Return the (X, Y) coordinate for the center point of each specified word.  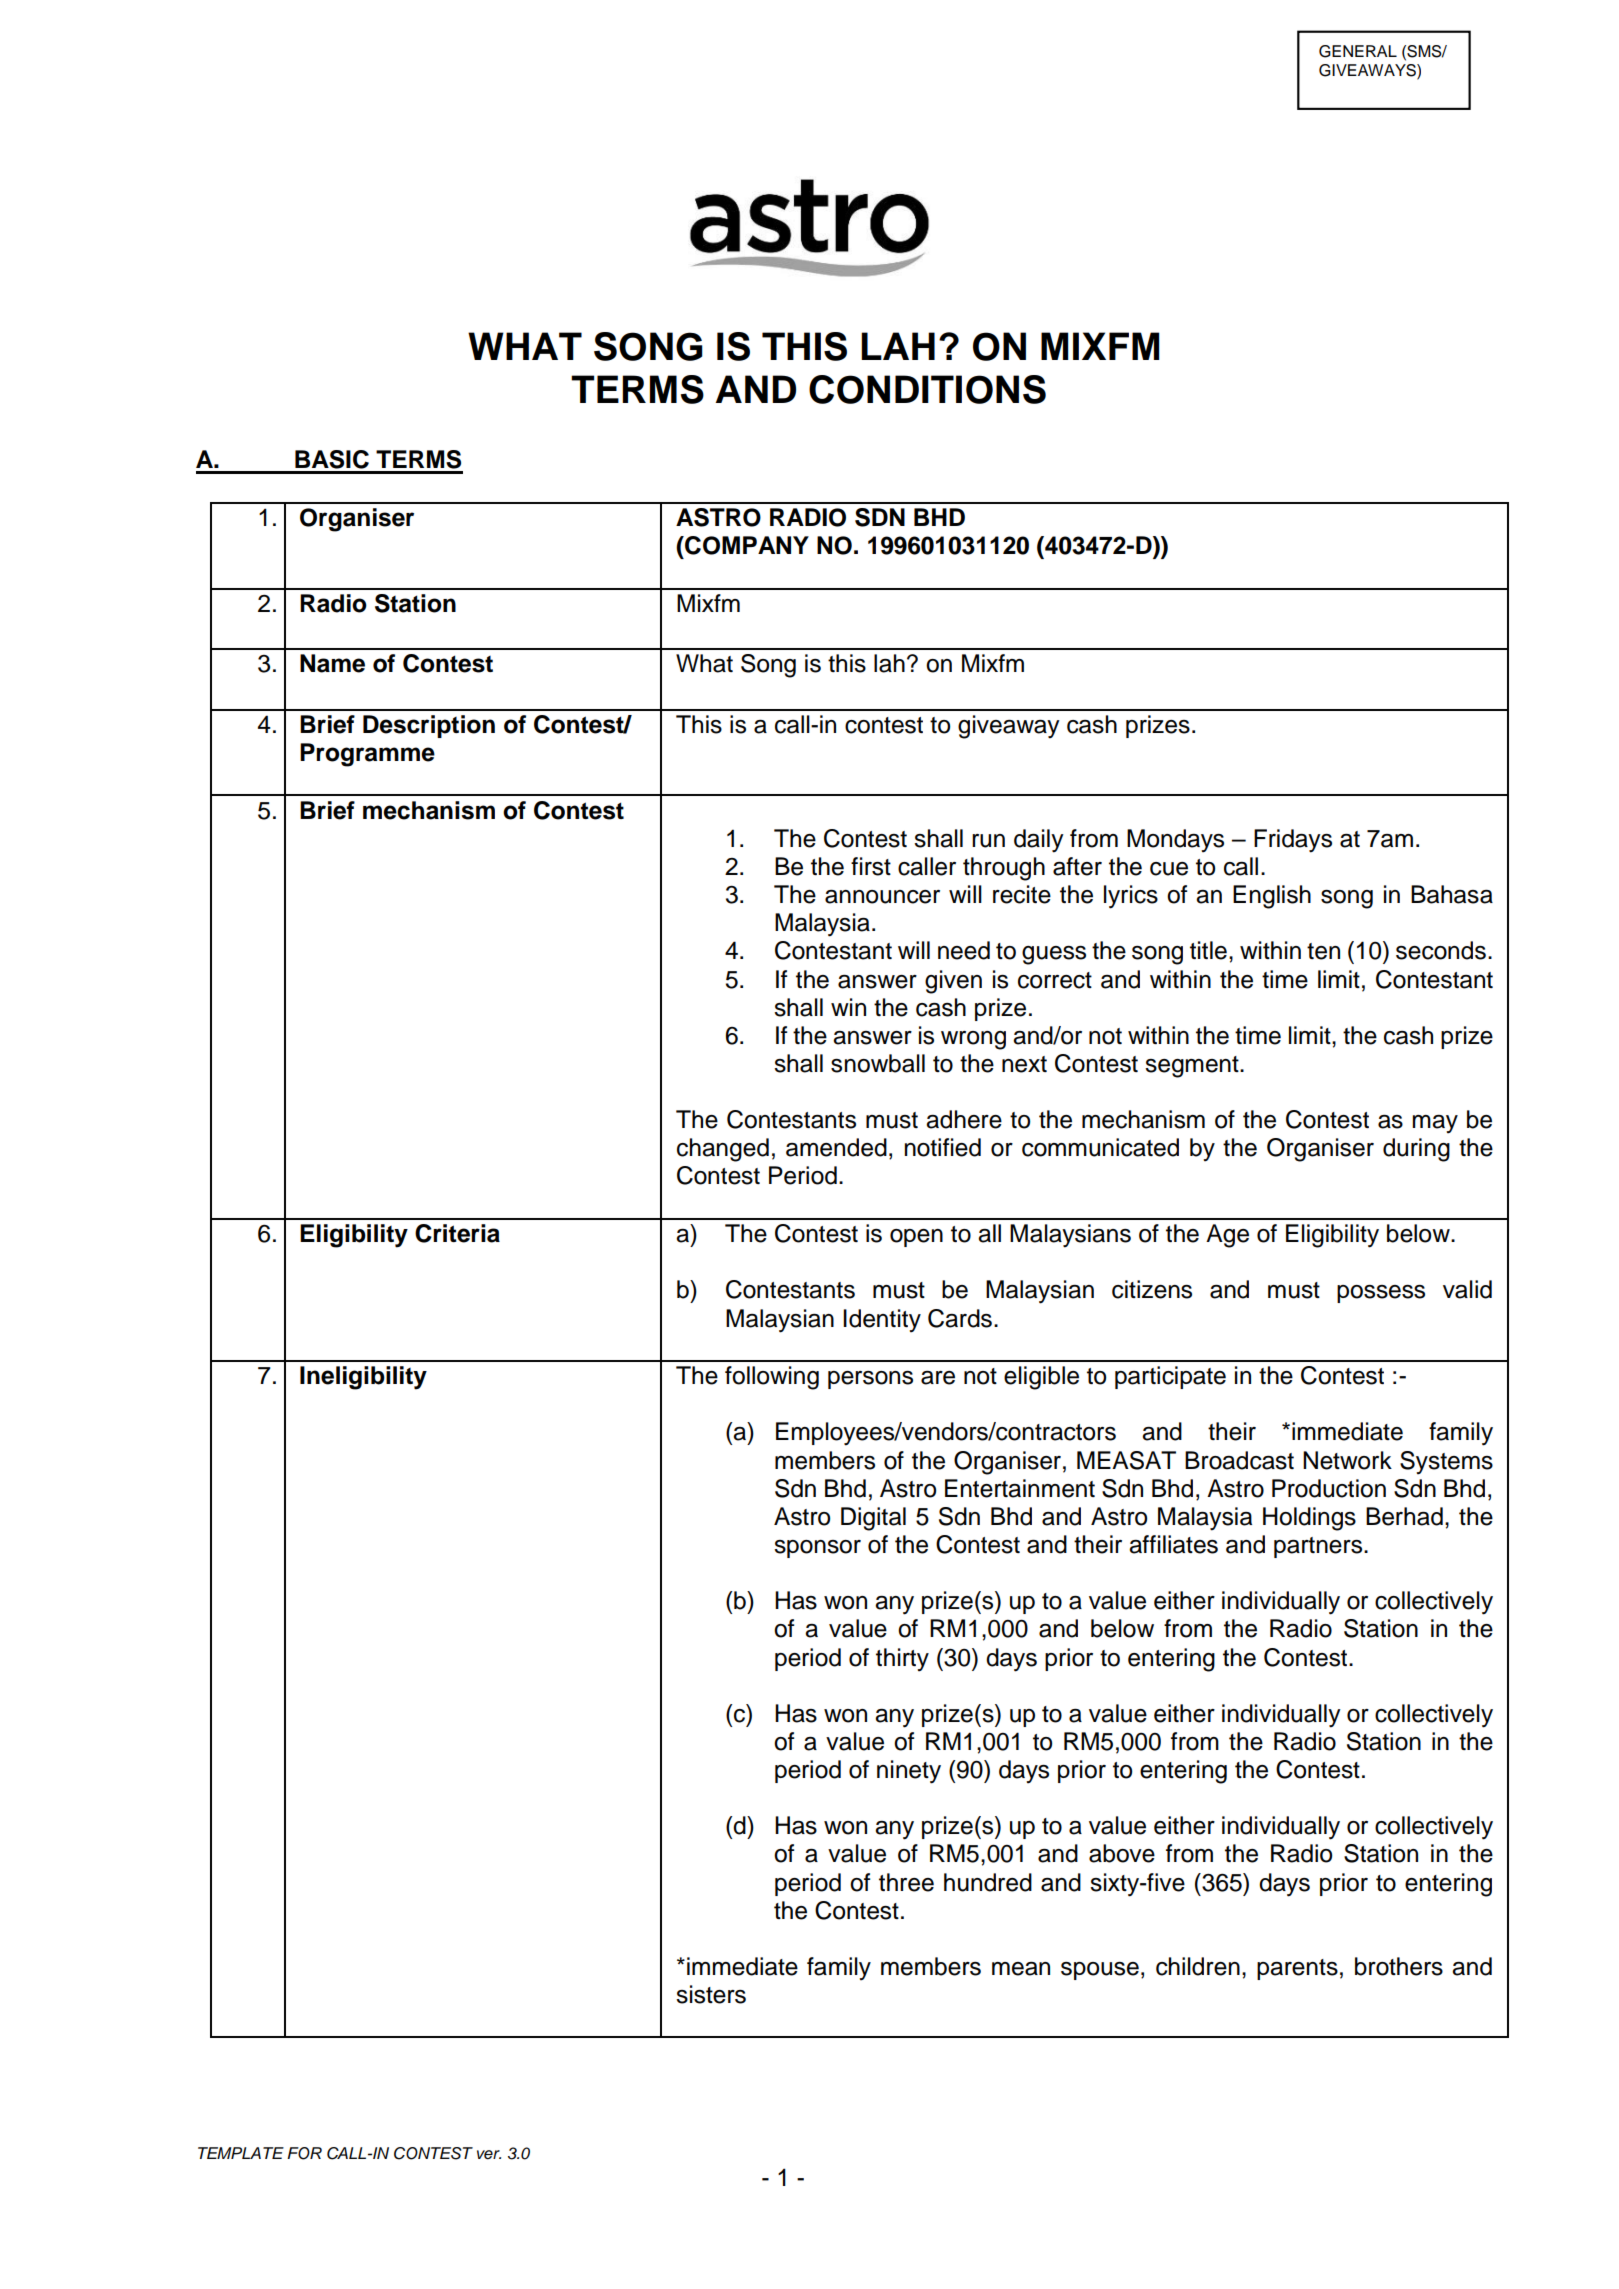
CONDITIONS (927, 389)
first (871, 866)
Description (429, 726)
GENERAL (1358, 51)
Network (1347, 1460)
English (1272, 897)
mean (1021, 1969)
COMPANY (746, 545)
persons (870, 1380)
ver (489, 2155)
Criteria (457, 1233)
